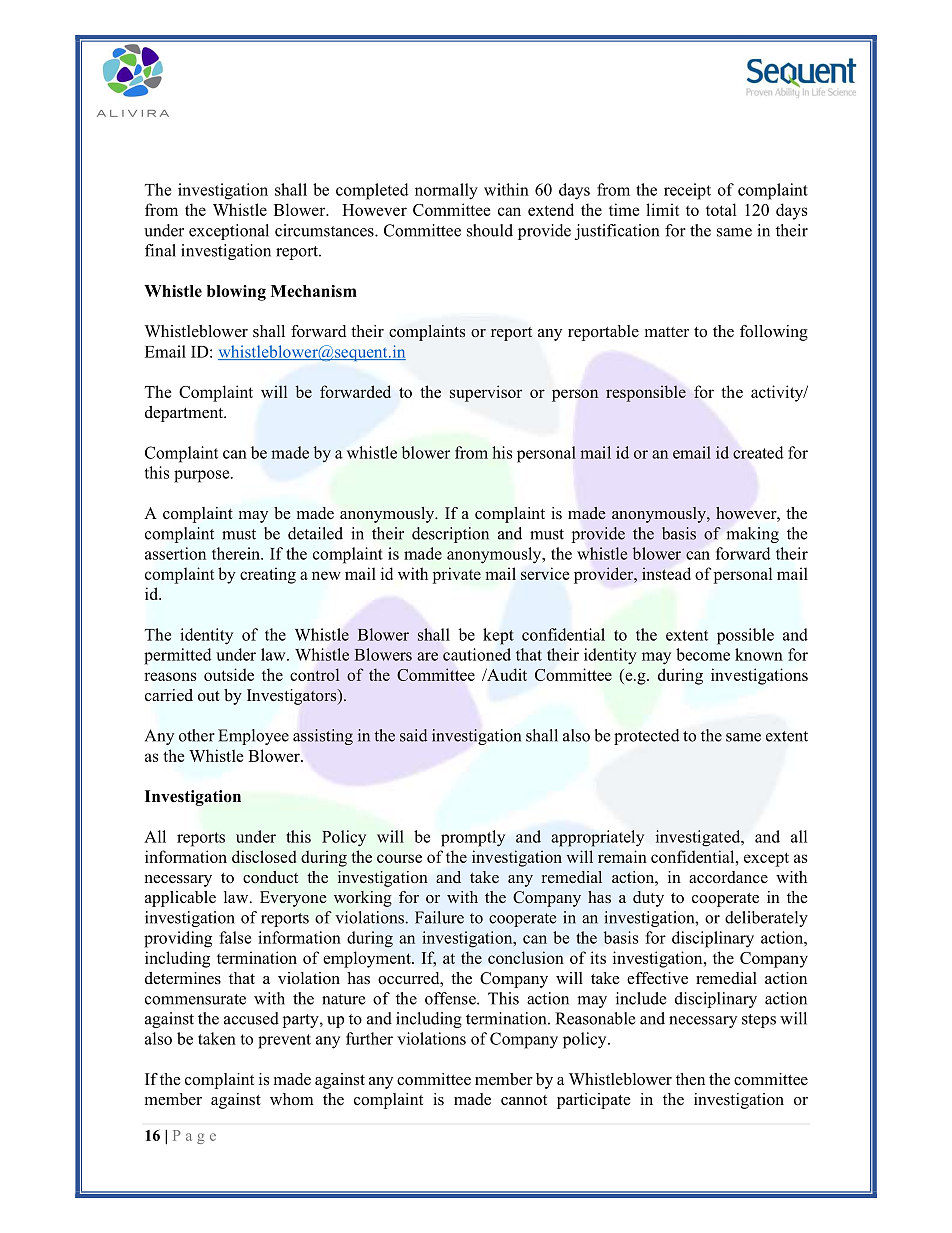 This screenshot has height=1233, width=952. Describe the element at coordinates (524, 1100) in the screenshot. I see `cannot` at that location.
